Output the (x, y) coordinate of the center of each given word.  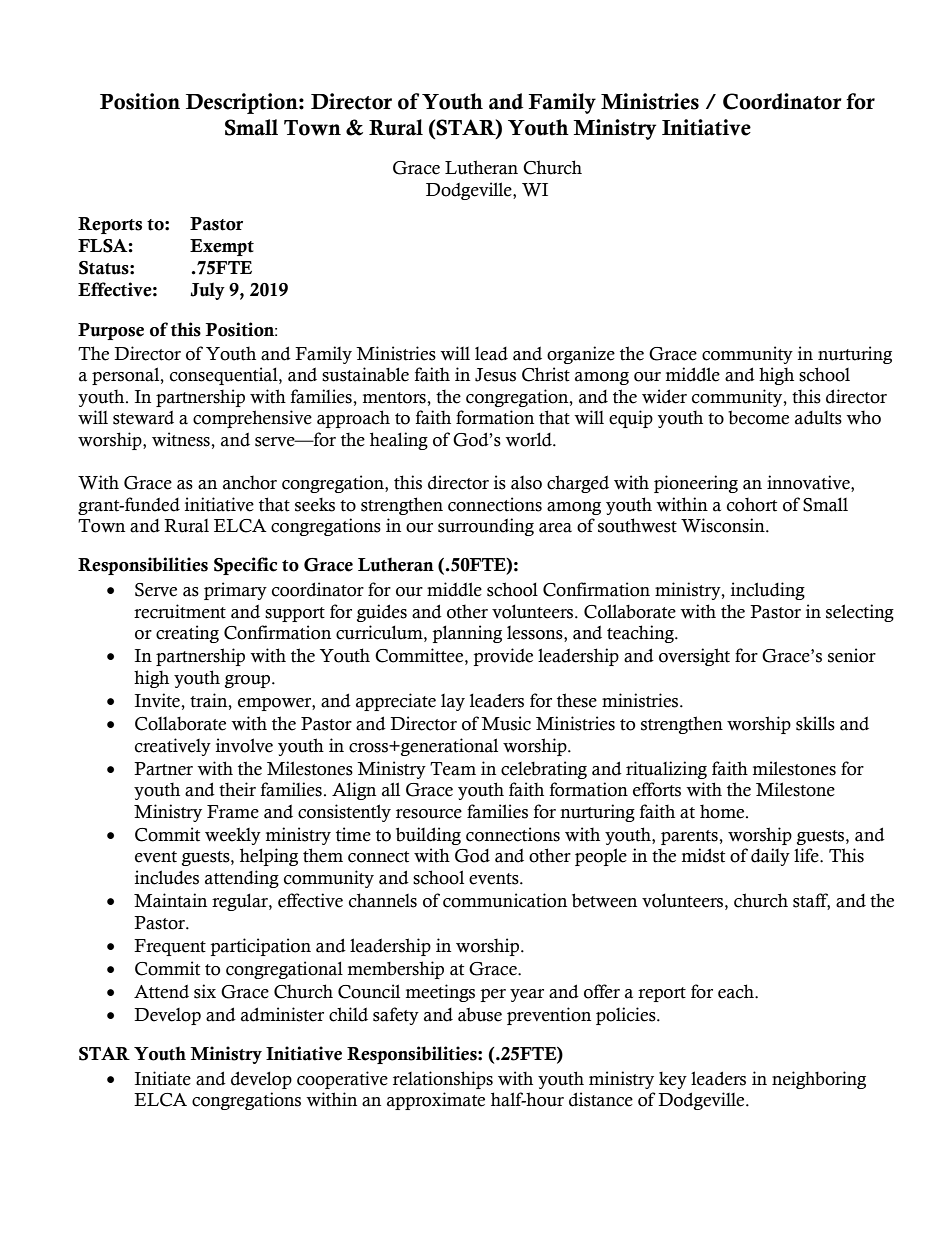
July (207, 291)
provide (503, 657)
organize (581, 355)
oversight (694, 657)
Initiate (163, 1078)
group (249, 681)
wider (664, 396)
